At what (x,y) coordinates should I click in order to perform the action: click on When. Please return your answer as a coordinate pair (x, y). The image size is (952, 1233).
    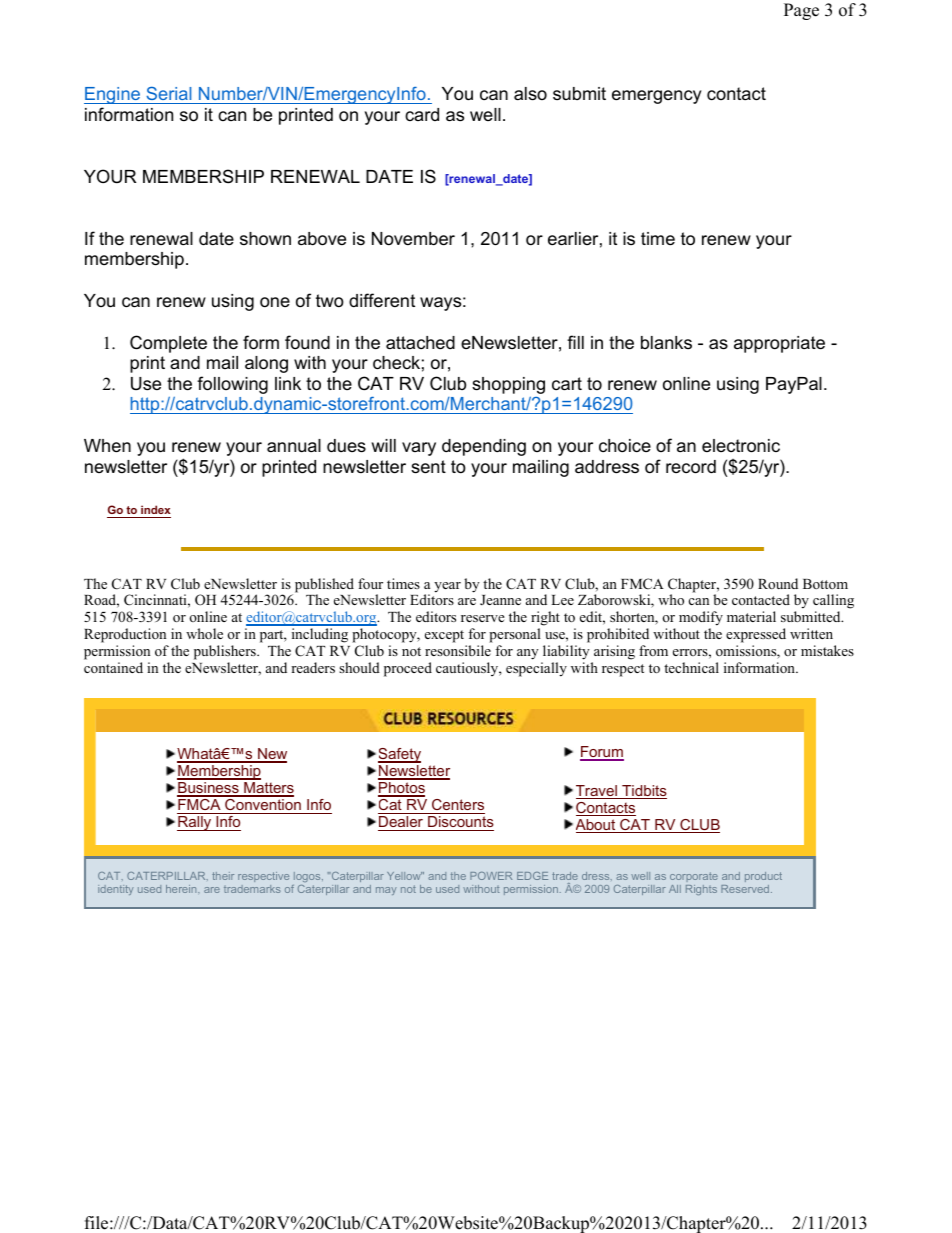
    Looking at the image, I should click on (107, 445).
